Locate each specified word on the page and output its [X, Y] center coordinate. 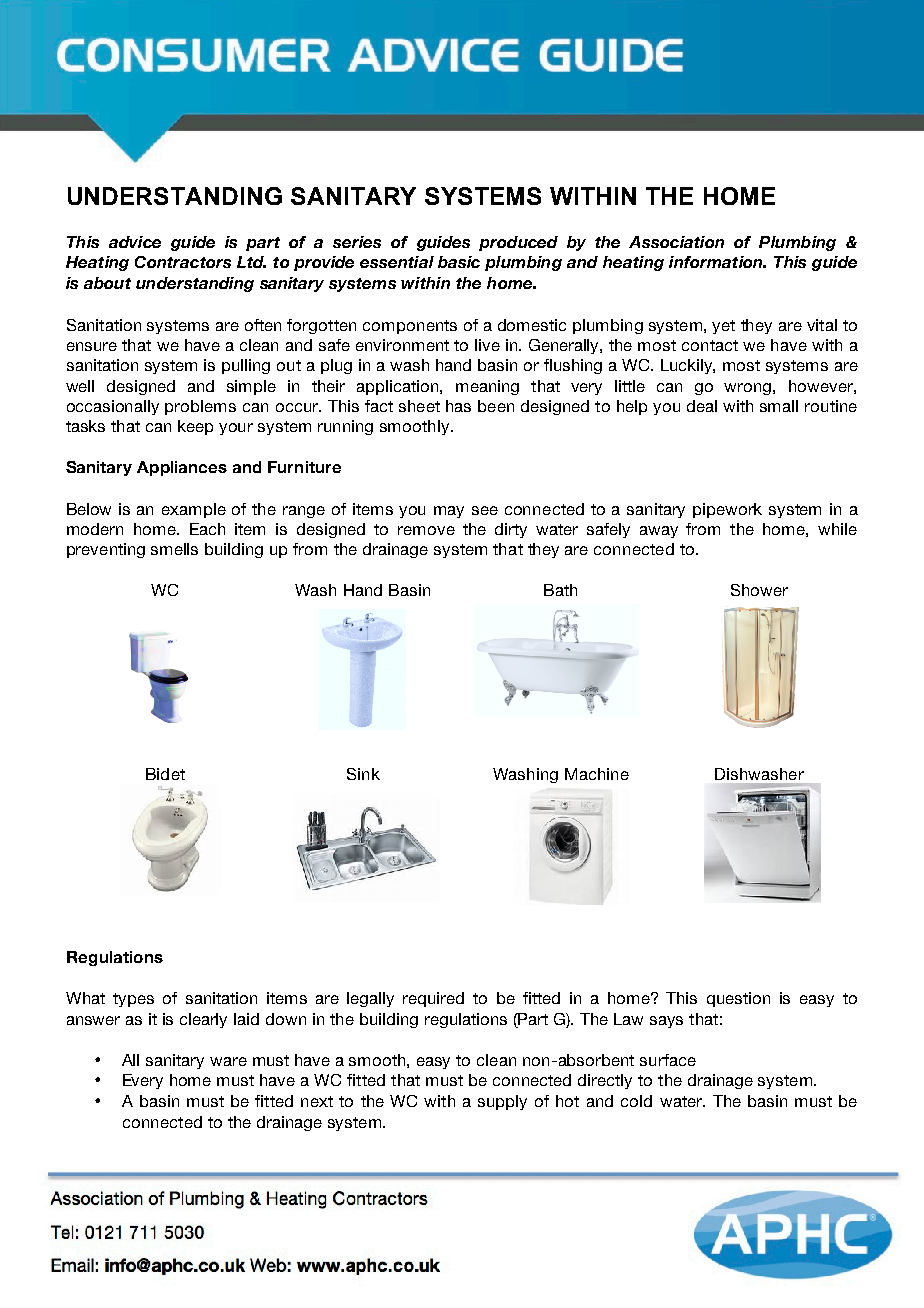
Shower [759, 590]
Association [676, 242]
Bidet [165, 774]
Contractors [183, 262]
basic [459, 262]
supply [502, 1102]
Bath [560, 590]
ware [228, 1061]
